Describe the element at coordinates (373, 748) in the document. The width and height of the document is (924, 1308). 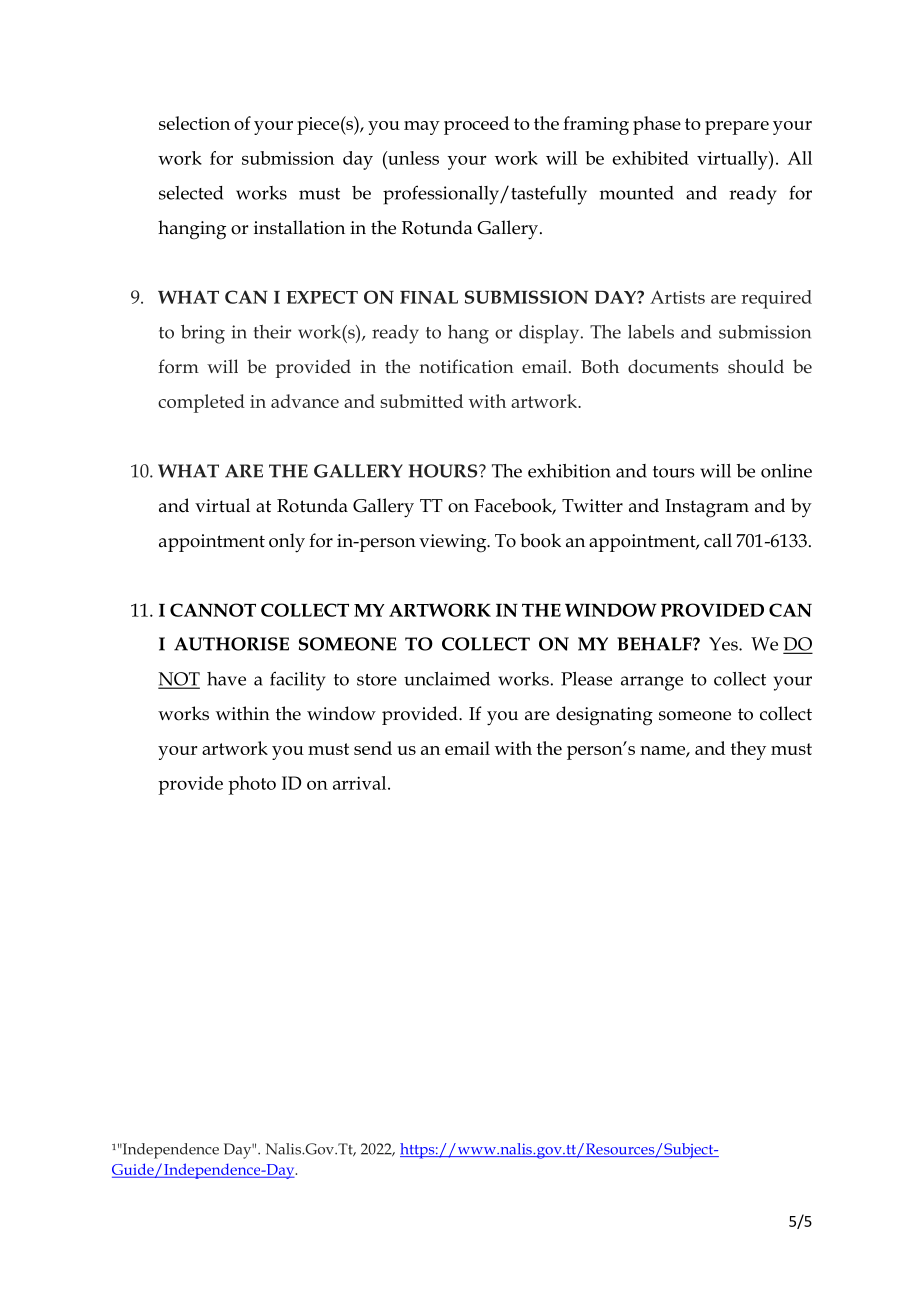
I see `send` at that location.
